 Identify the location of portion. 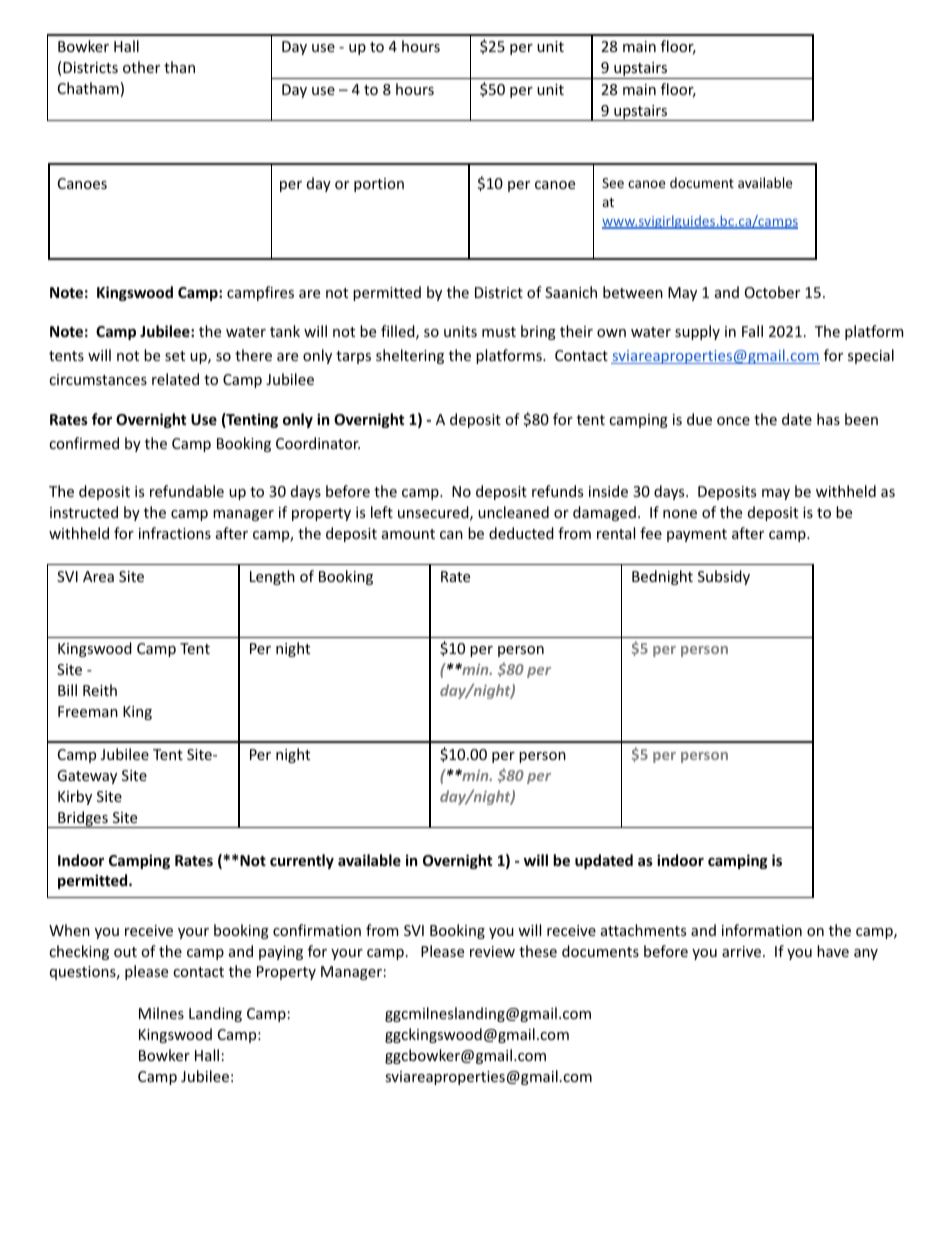
(379, 185).
